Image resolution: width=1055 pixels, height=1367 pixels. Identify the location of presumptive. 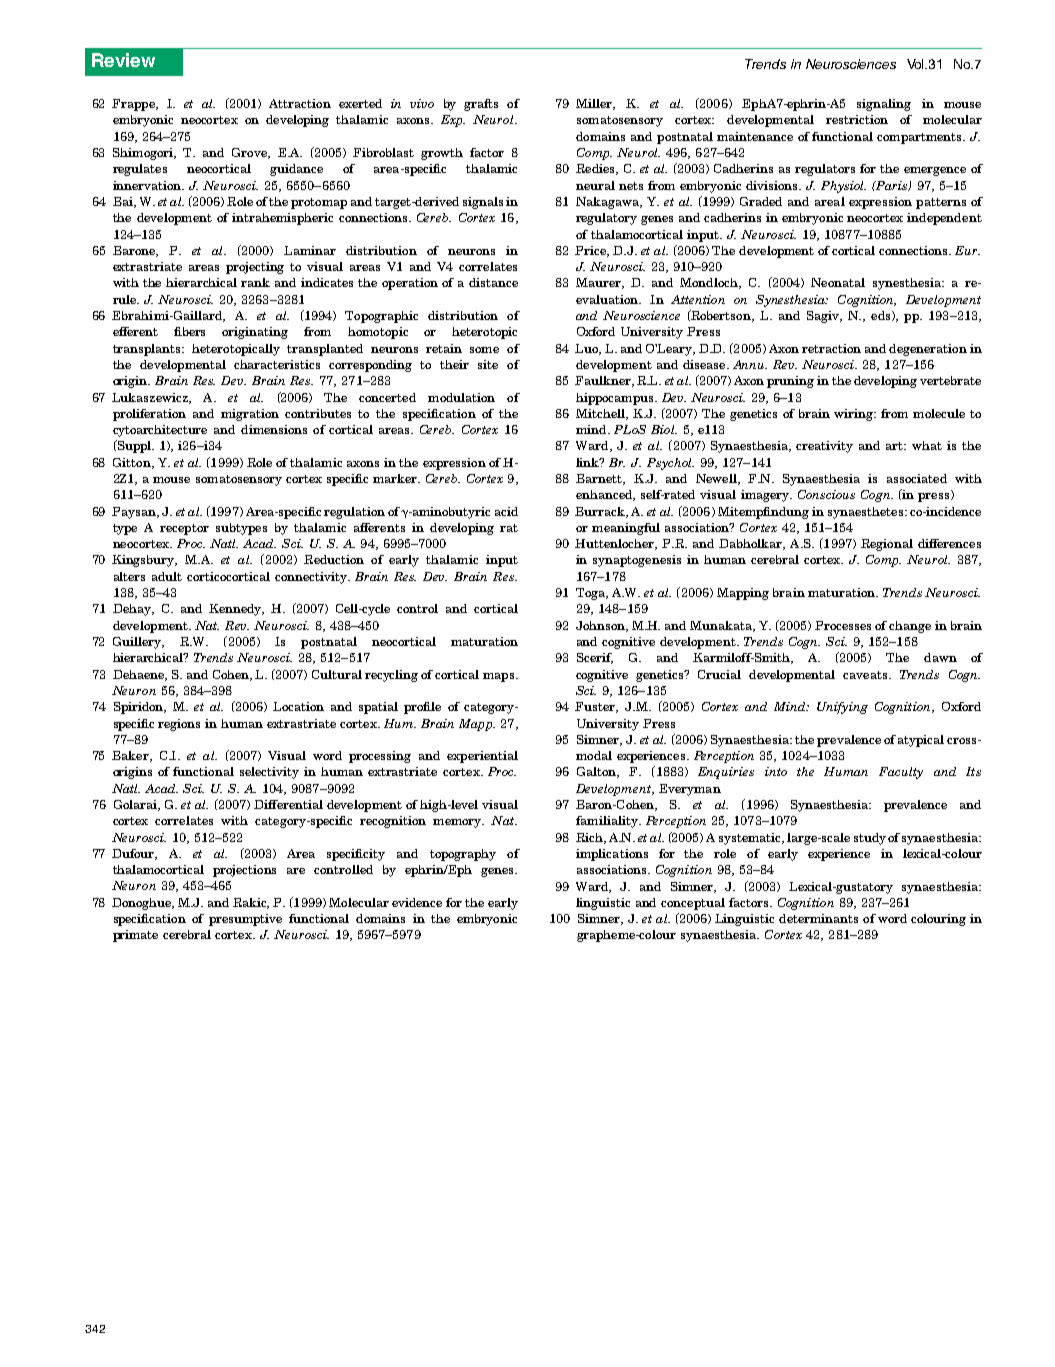
(245, 920).
